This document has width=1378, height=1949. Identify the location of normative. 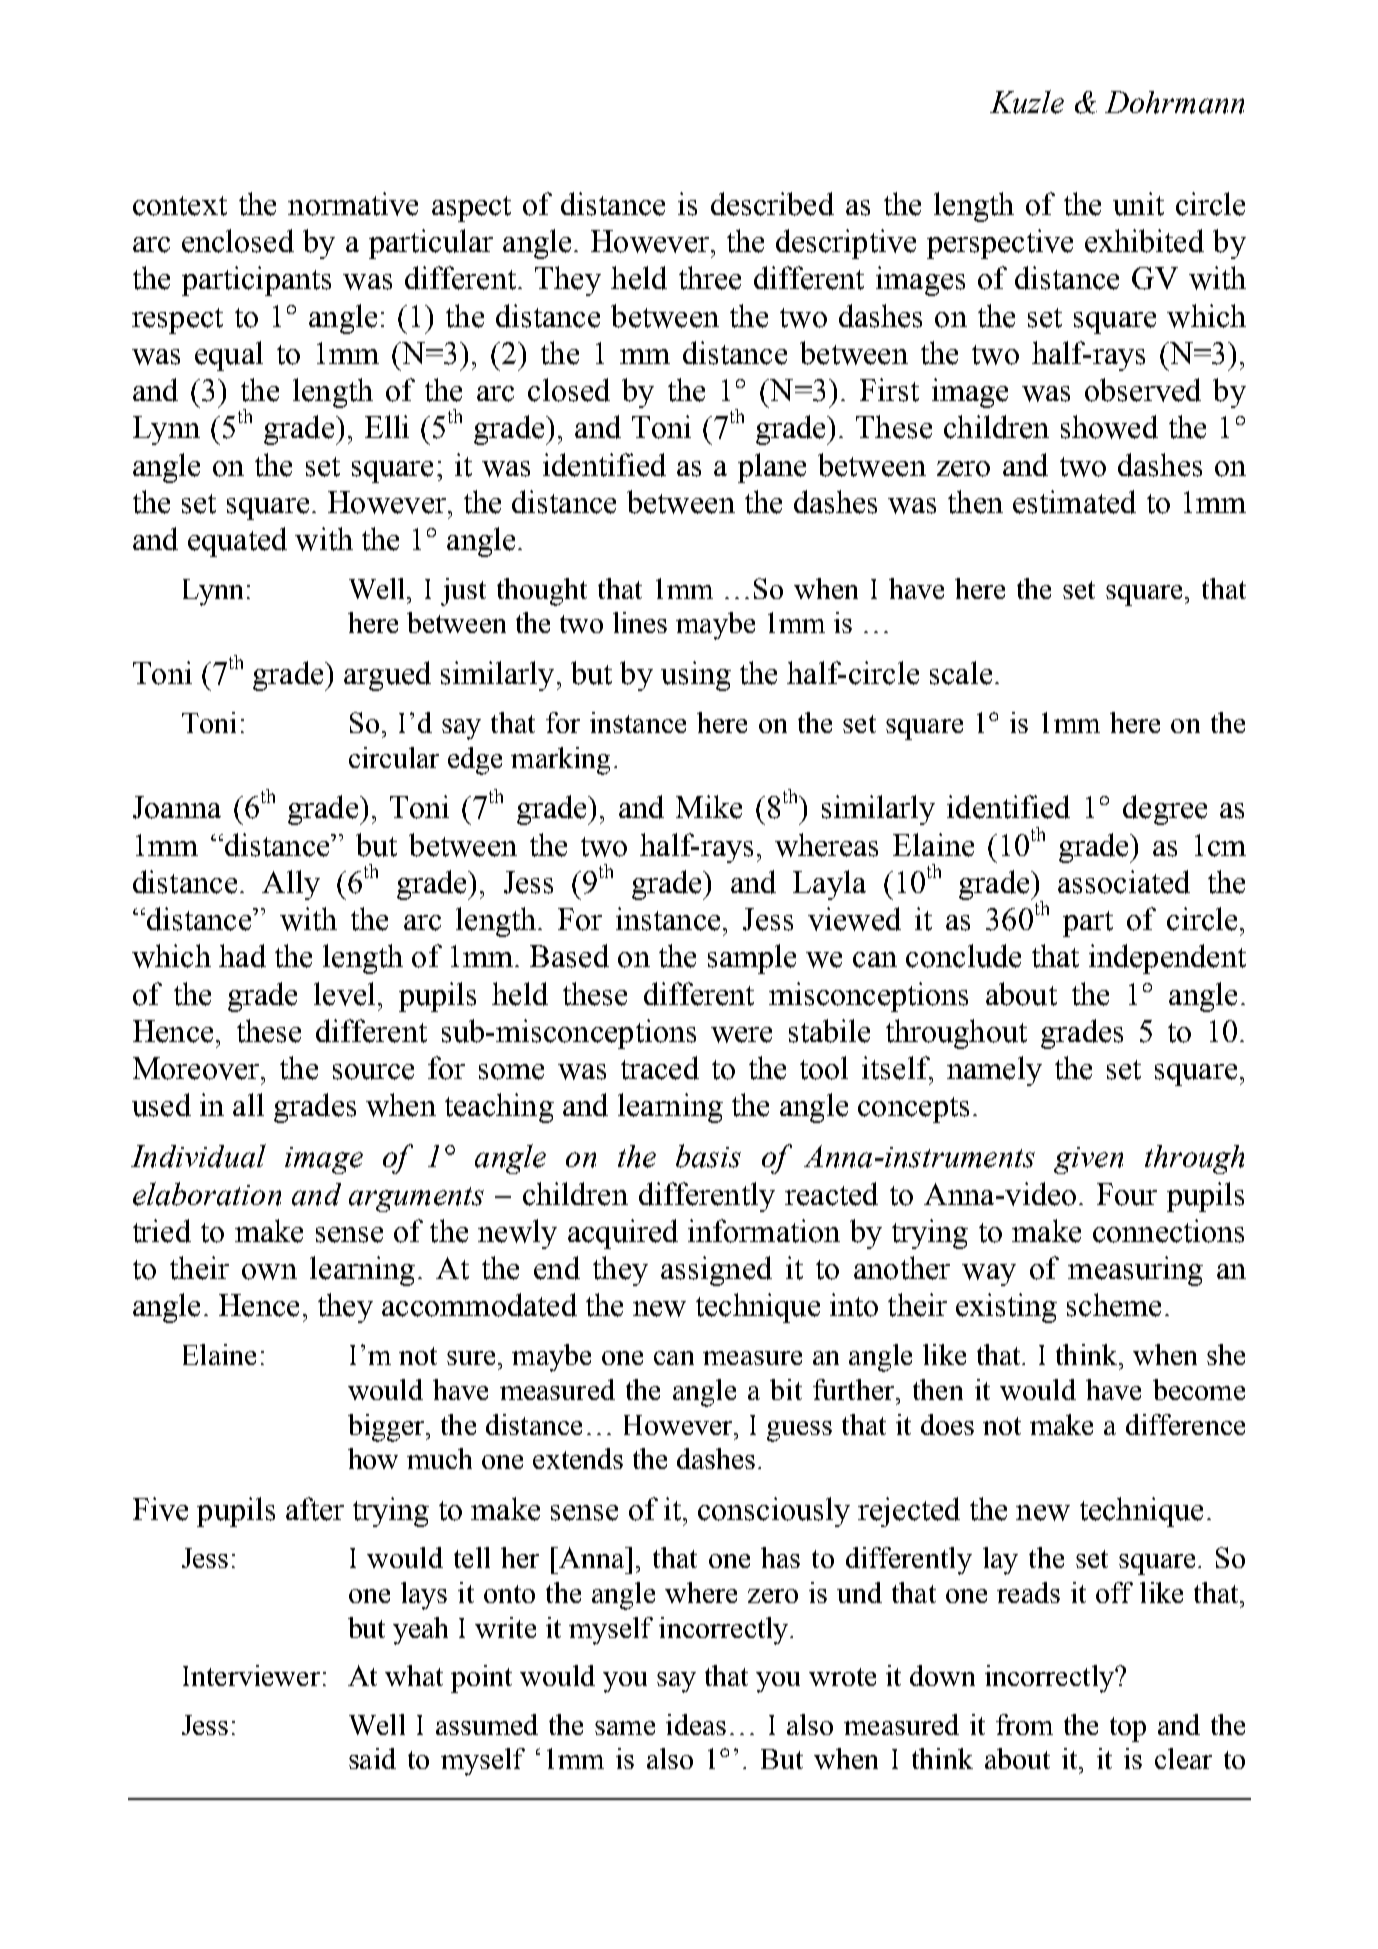
(353, 204).
